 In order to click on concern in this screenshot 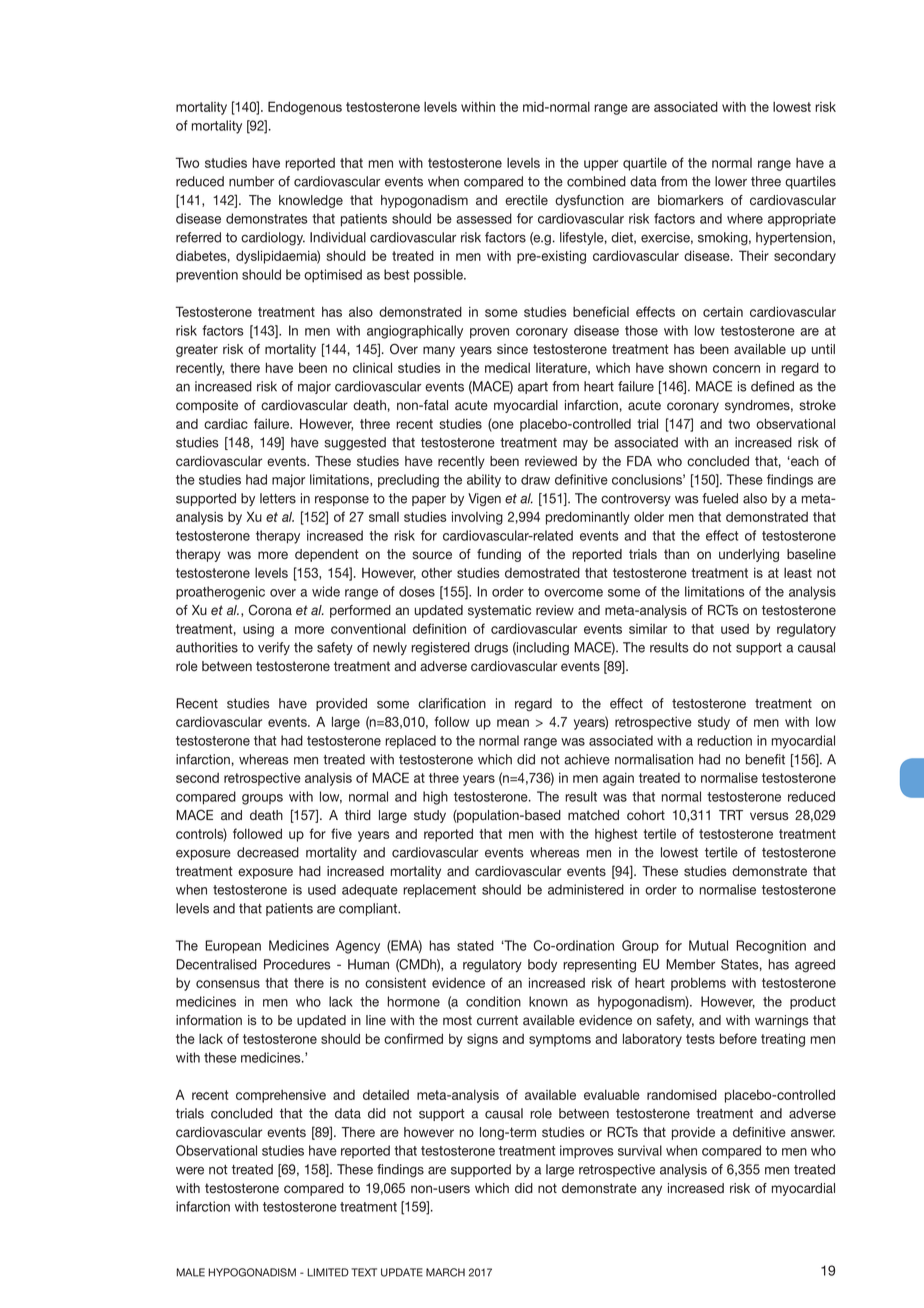, I will do `click(736, 369)`.
